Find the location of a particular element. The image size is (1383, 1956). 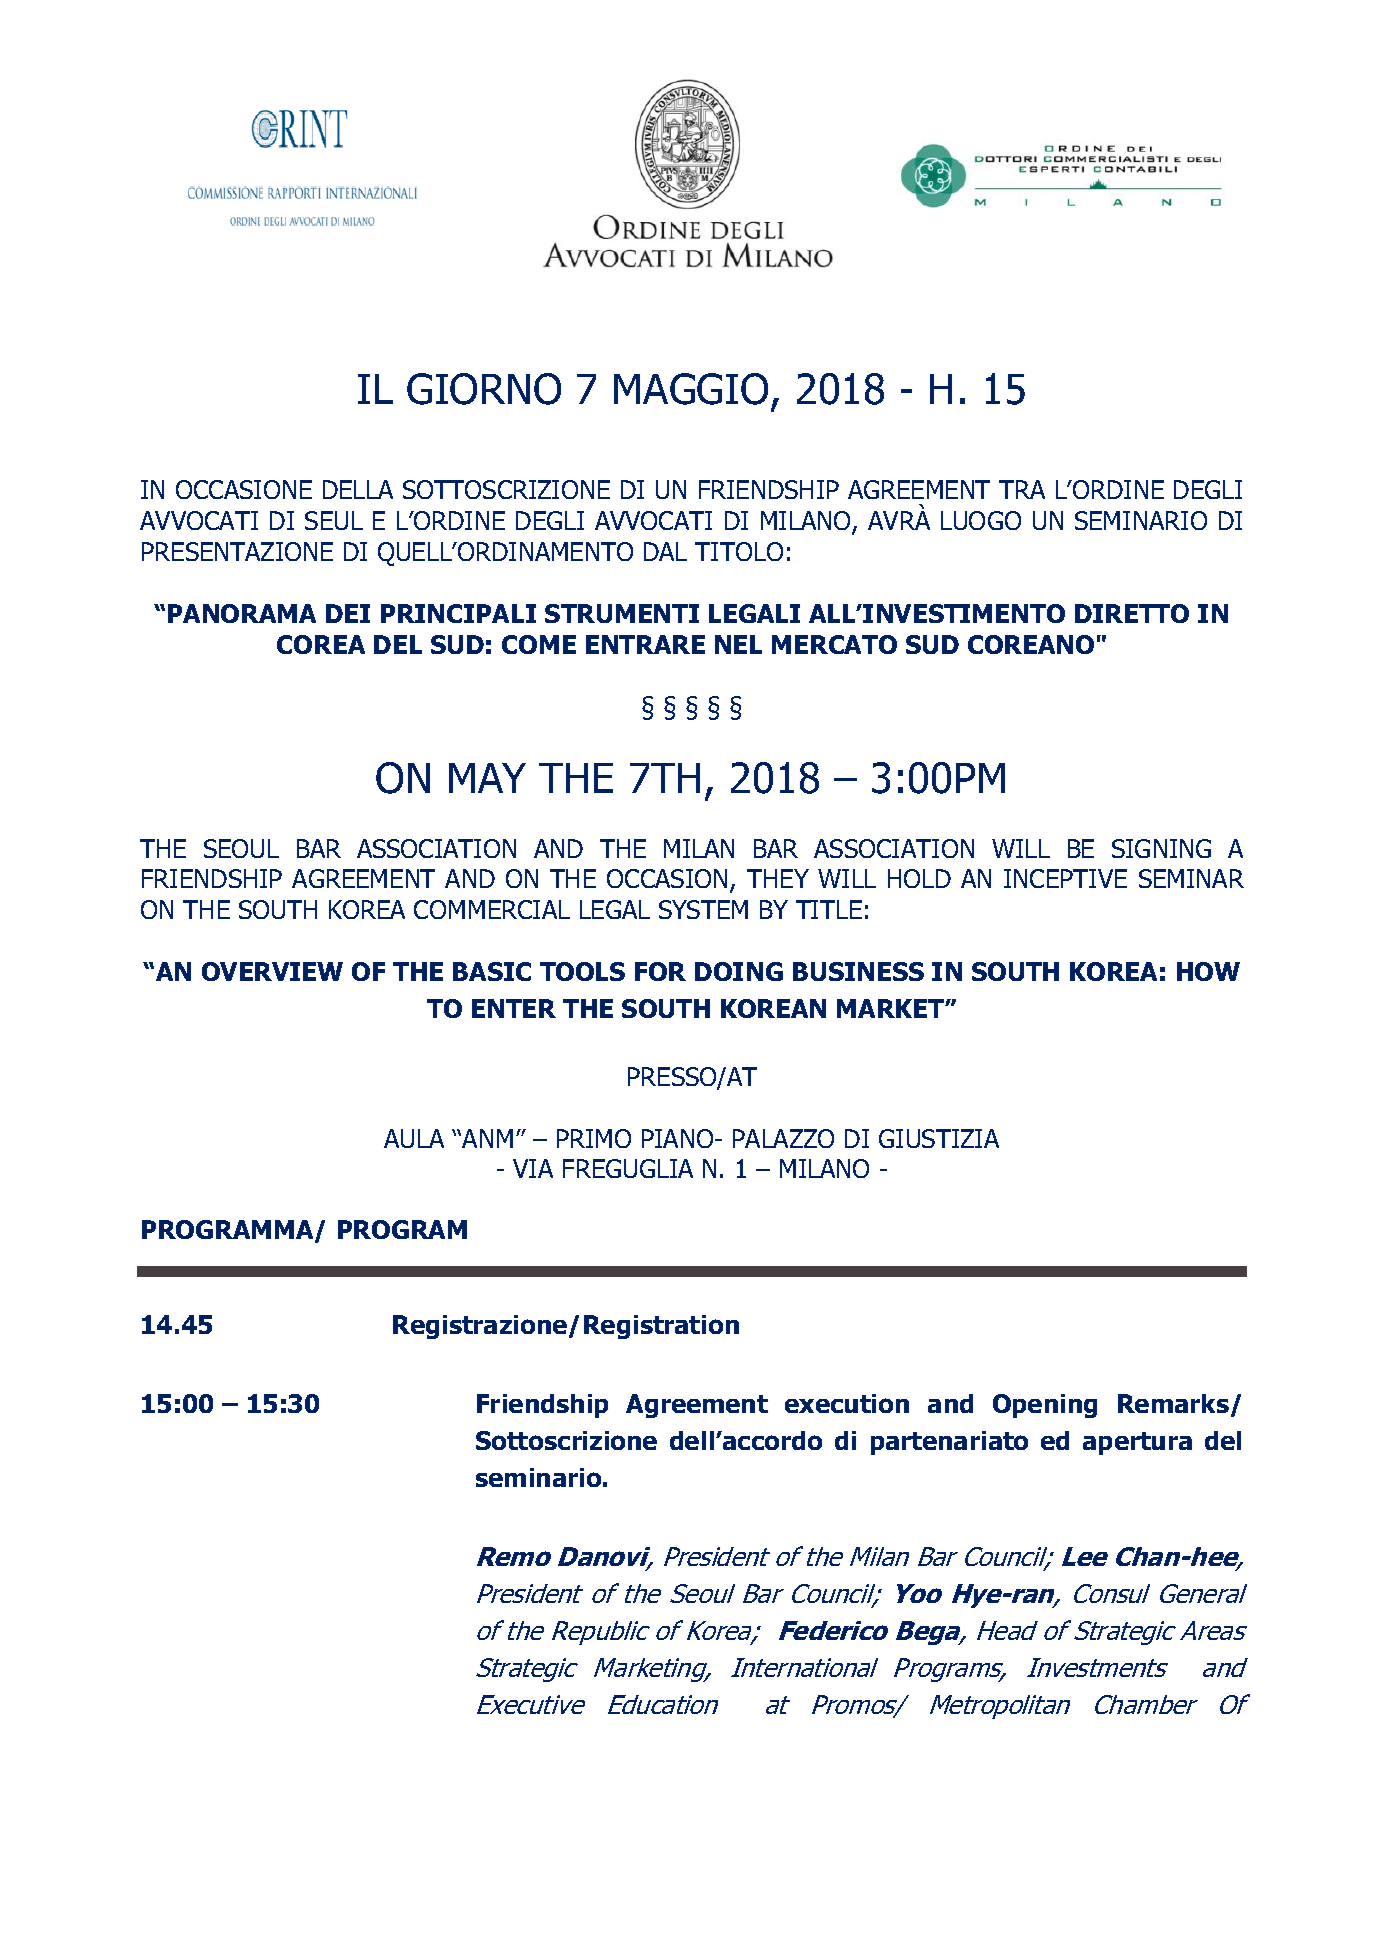

VIA is located at coordinates (533, 1168).
